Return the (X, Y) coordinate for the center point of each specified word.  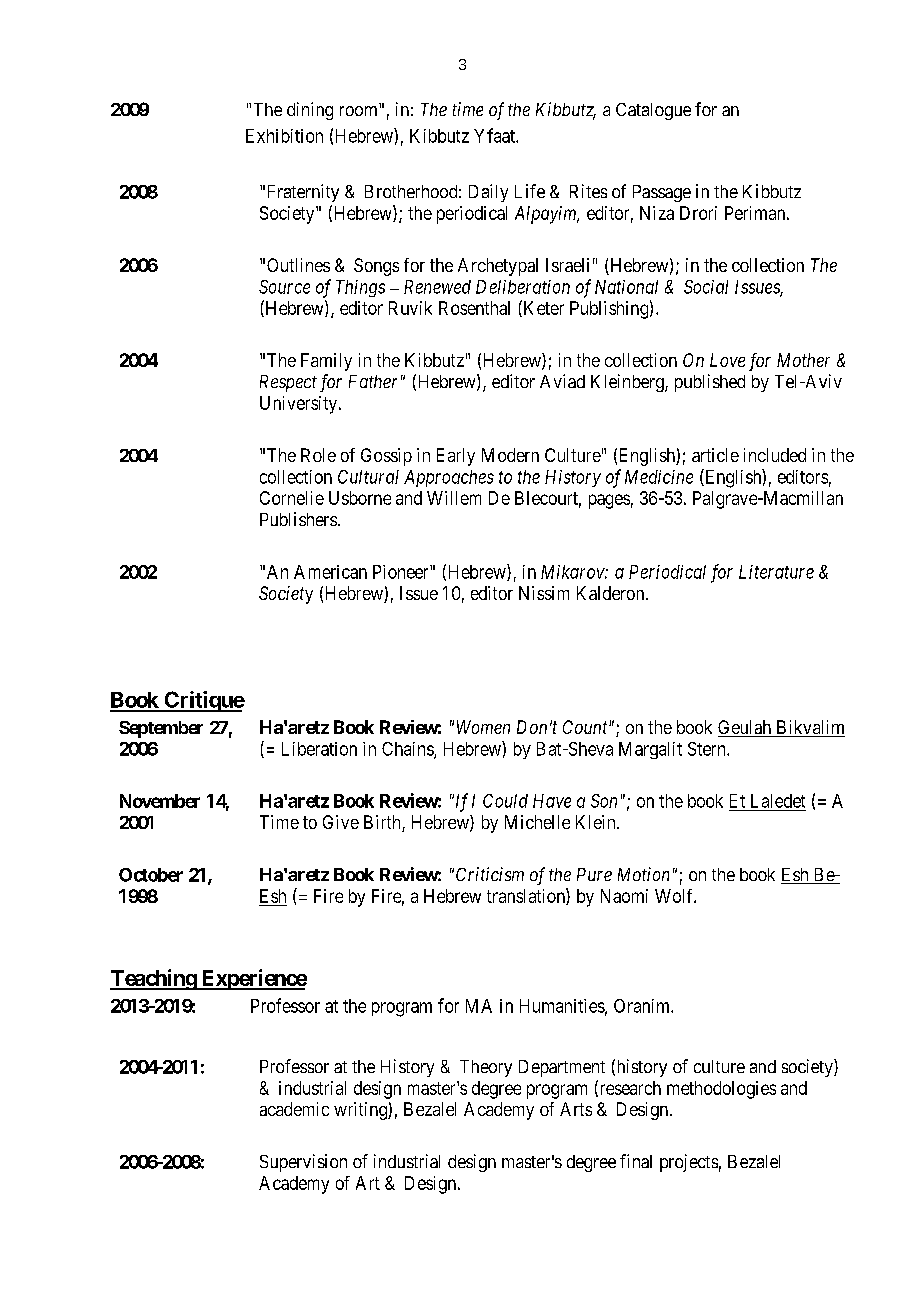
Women (483, 727)
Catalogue (653, 111)
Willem (454, 498)
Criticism (490, 874)
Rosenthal (474, 308)
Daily (488, 193)
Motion (643, 874)
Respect (288, 383)
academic (294, 1109)
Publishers (298, 519)
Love (727, 360)
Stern (708, 749)
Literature (776, 572)
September (161, 729)
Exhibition (284, 136)
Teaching (154, 979)
